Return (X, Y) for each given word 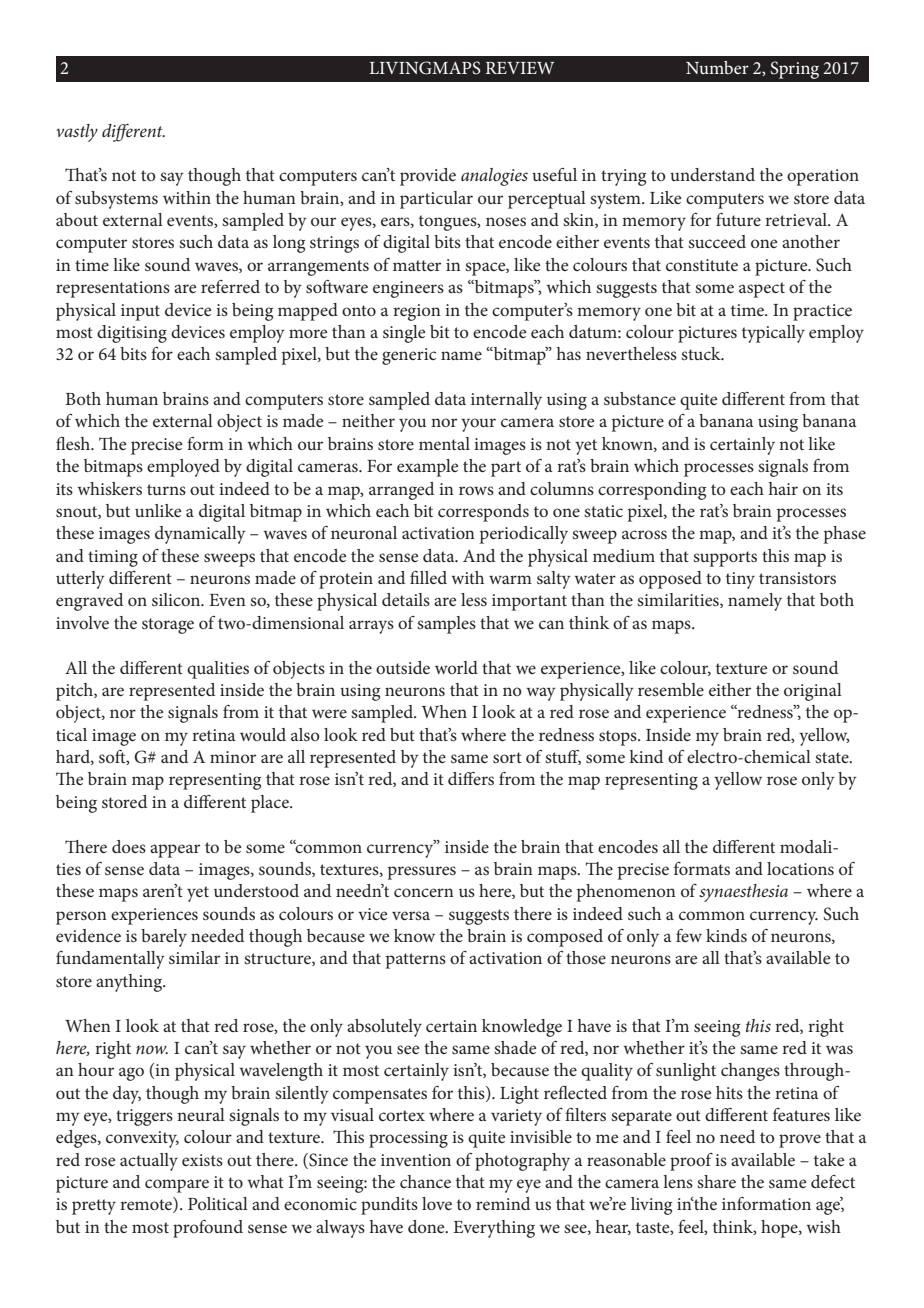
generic (409, 356)
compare (177, 1186)
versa (411, 915)
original (813, 692)
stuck (702, 353)
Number (717, 67)
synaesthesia (743, 893)
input (140, 312)
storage (168, 626)
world (456, 667)
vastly (77, 133)
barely (164, 938)
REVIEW (520, 68)
